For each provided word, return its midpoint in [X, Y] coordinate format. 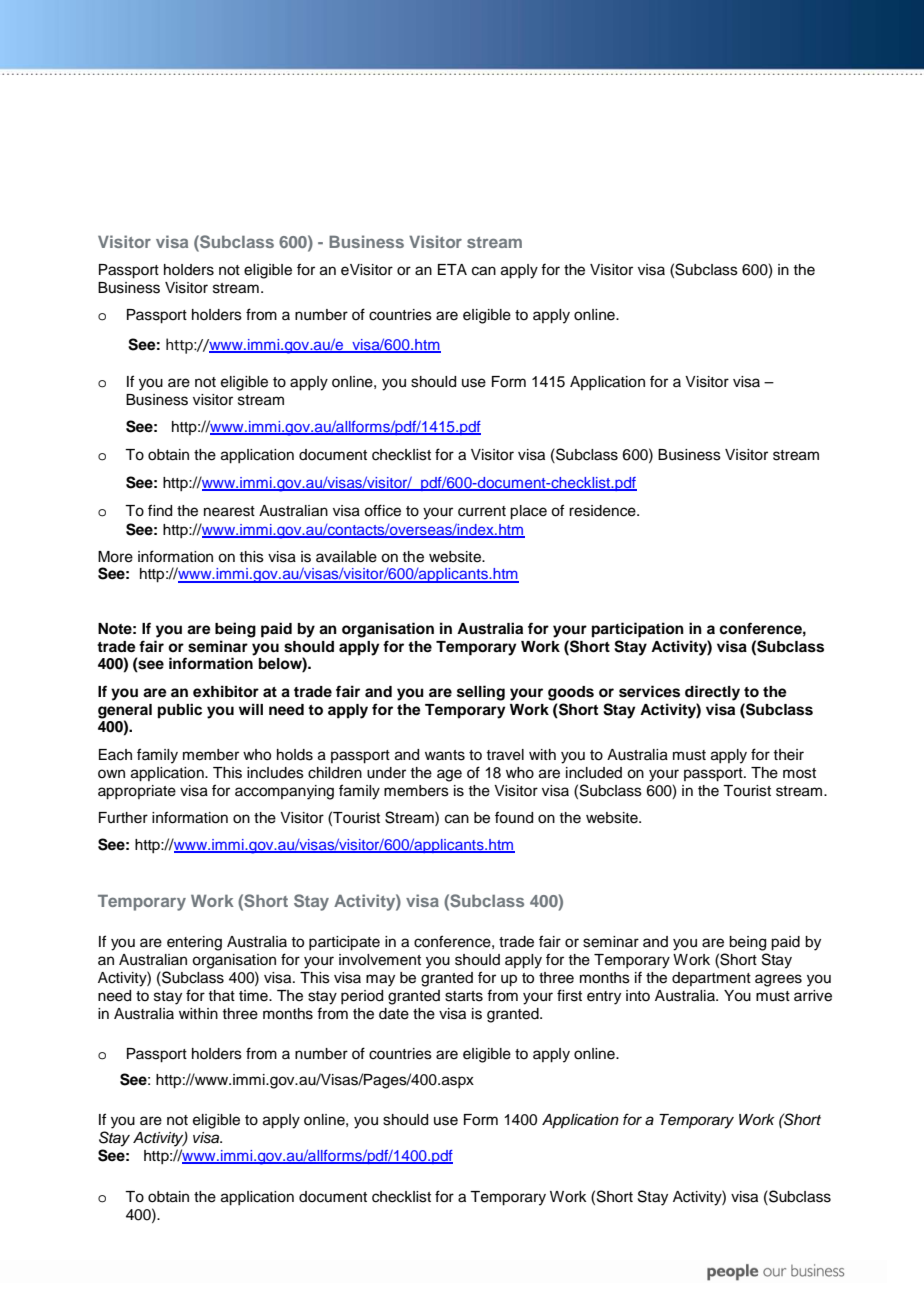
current [482, 511]
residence [603, 511]
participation [638, 630]
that [221, 995]
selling [481, 693]
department [711, 979]
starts [464, 996]
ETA [452, 269]
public [180, 711]
